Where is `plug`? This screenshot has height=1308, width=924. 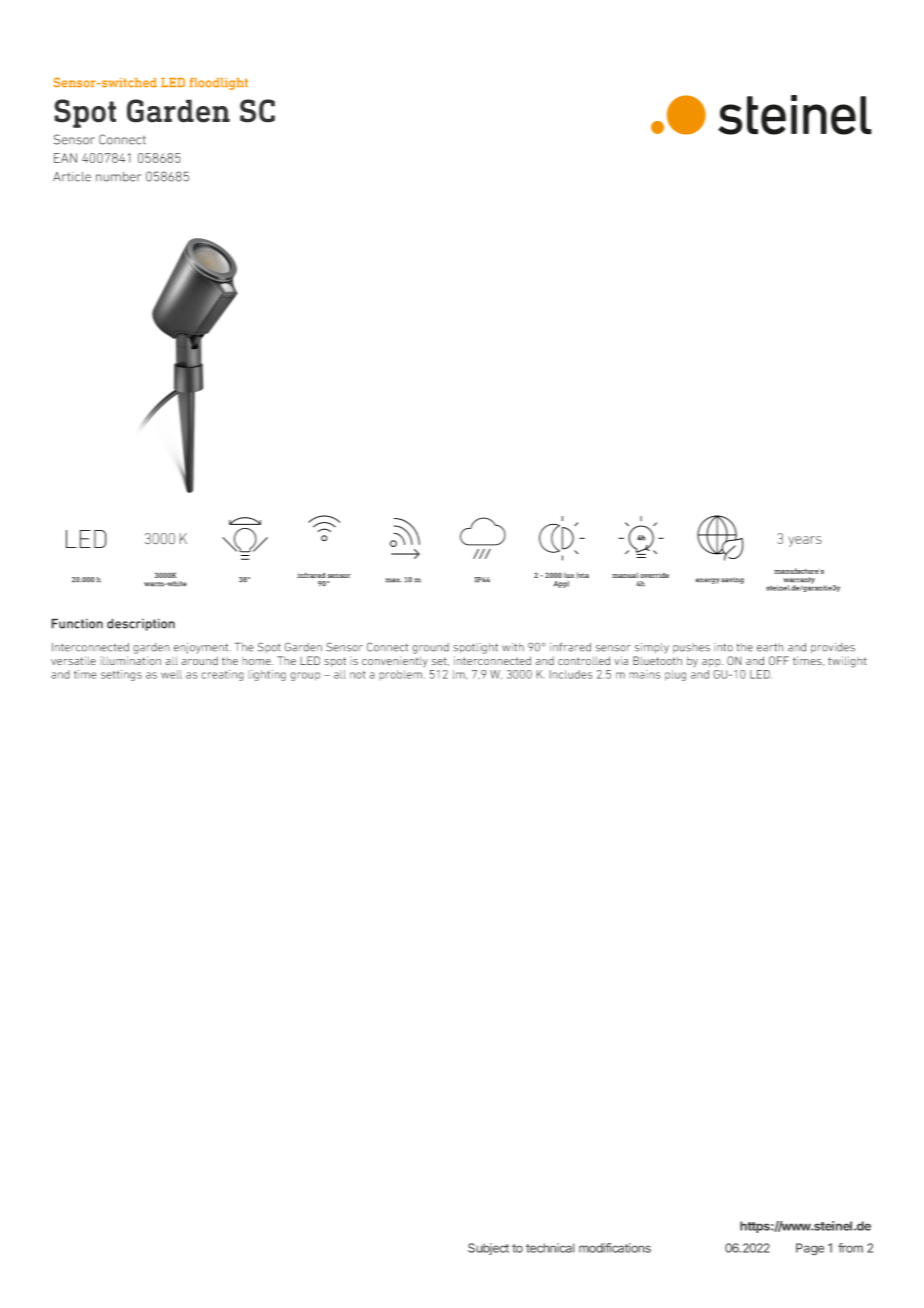
plug is located at coordinates (675, 675).
